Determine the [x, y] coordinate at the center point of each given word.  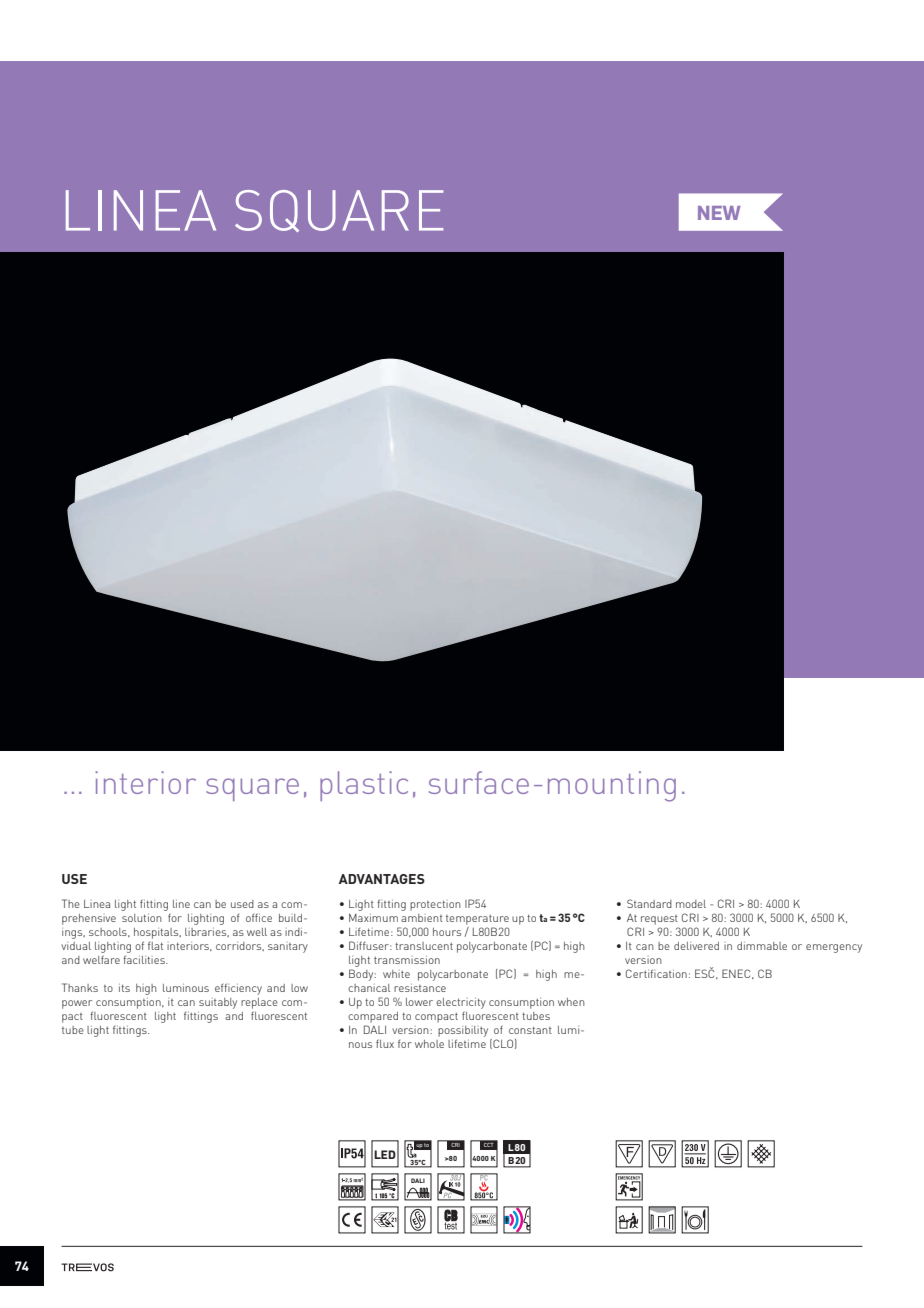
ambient [422, 918]
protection [435, 905]
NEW [719, 213]
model [691, 904]
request [659, 920]
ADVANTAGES [382, 879]
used [242, 904]
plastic [364, 786]
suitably [218, 1003]
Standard [649, 903]
